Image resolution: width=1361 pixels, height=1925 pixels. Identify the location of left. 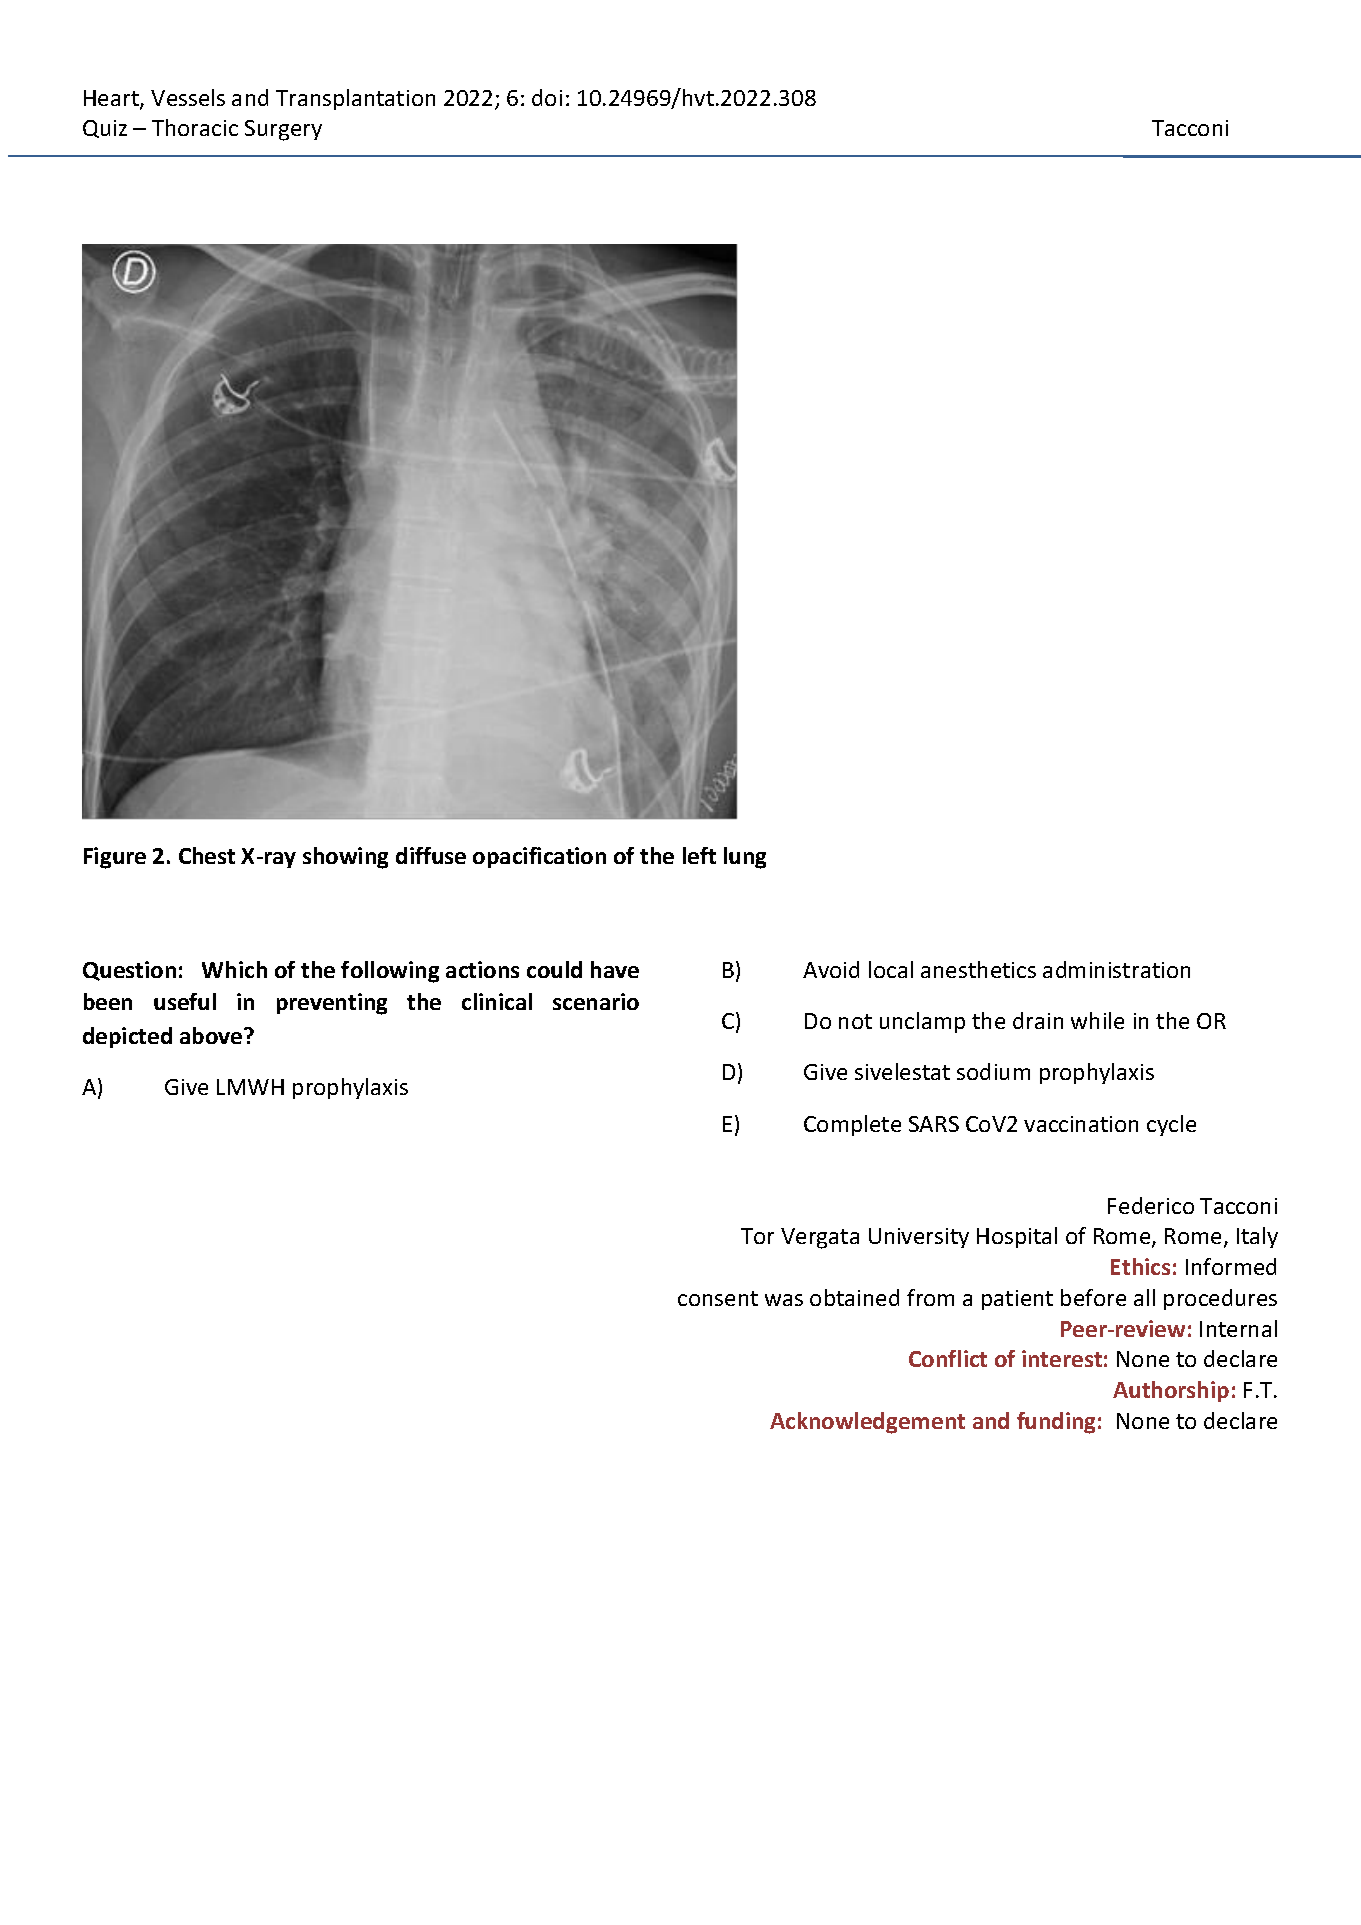
(699, 855).
